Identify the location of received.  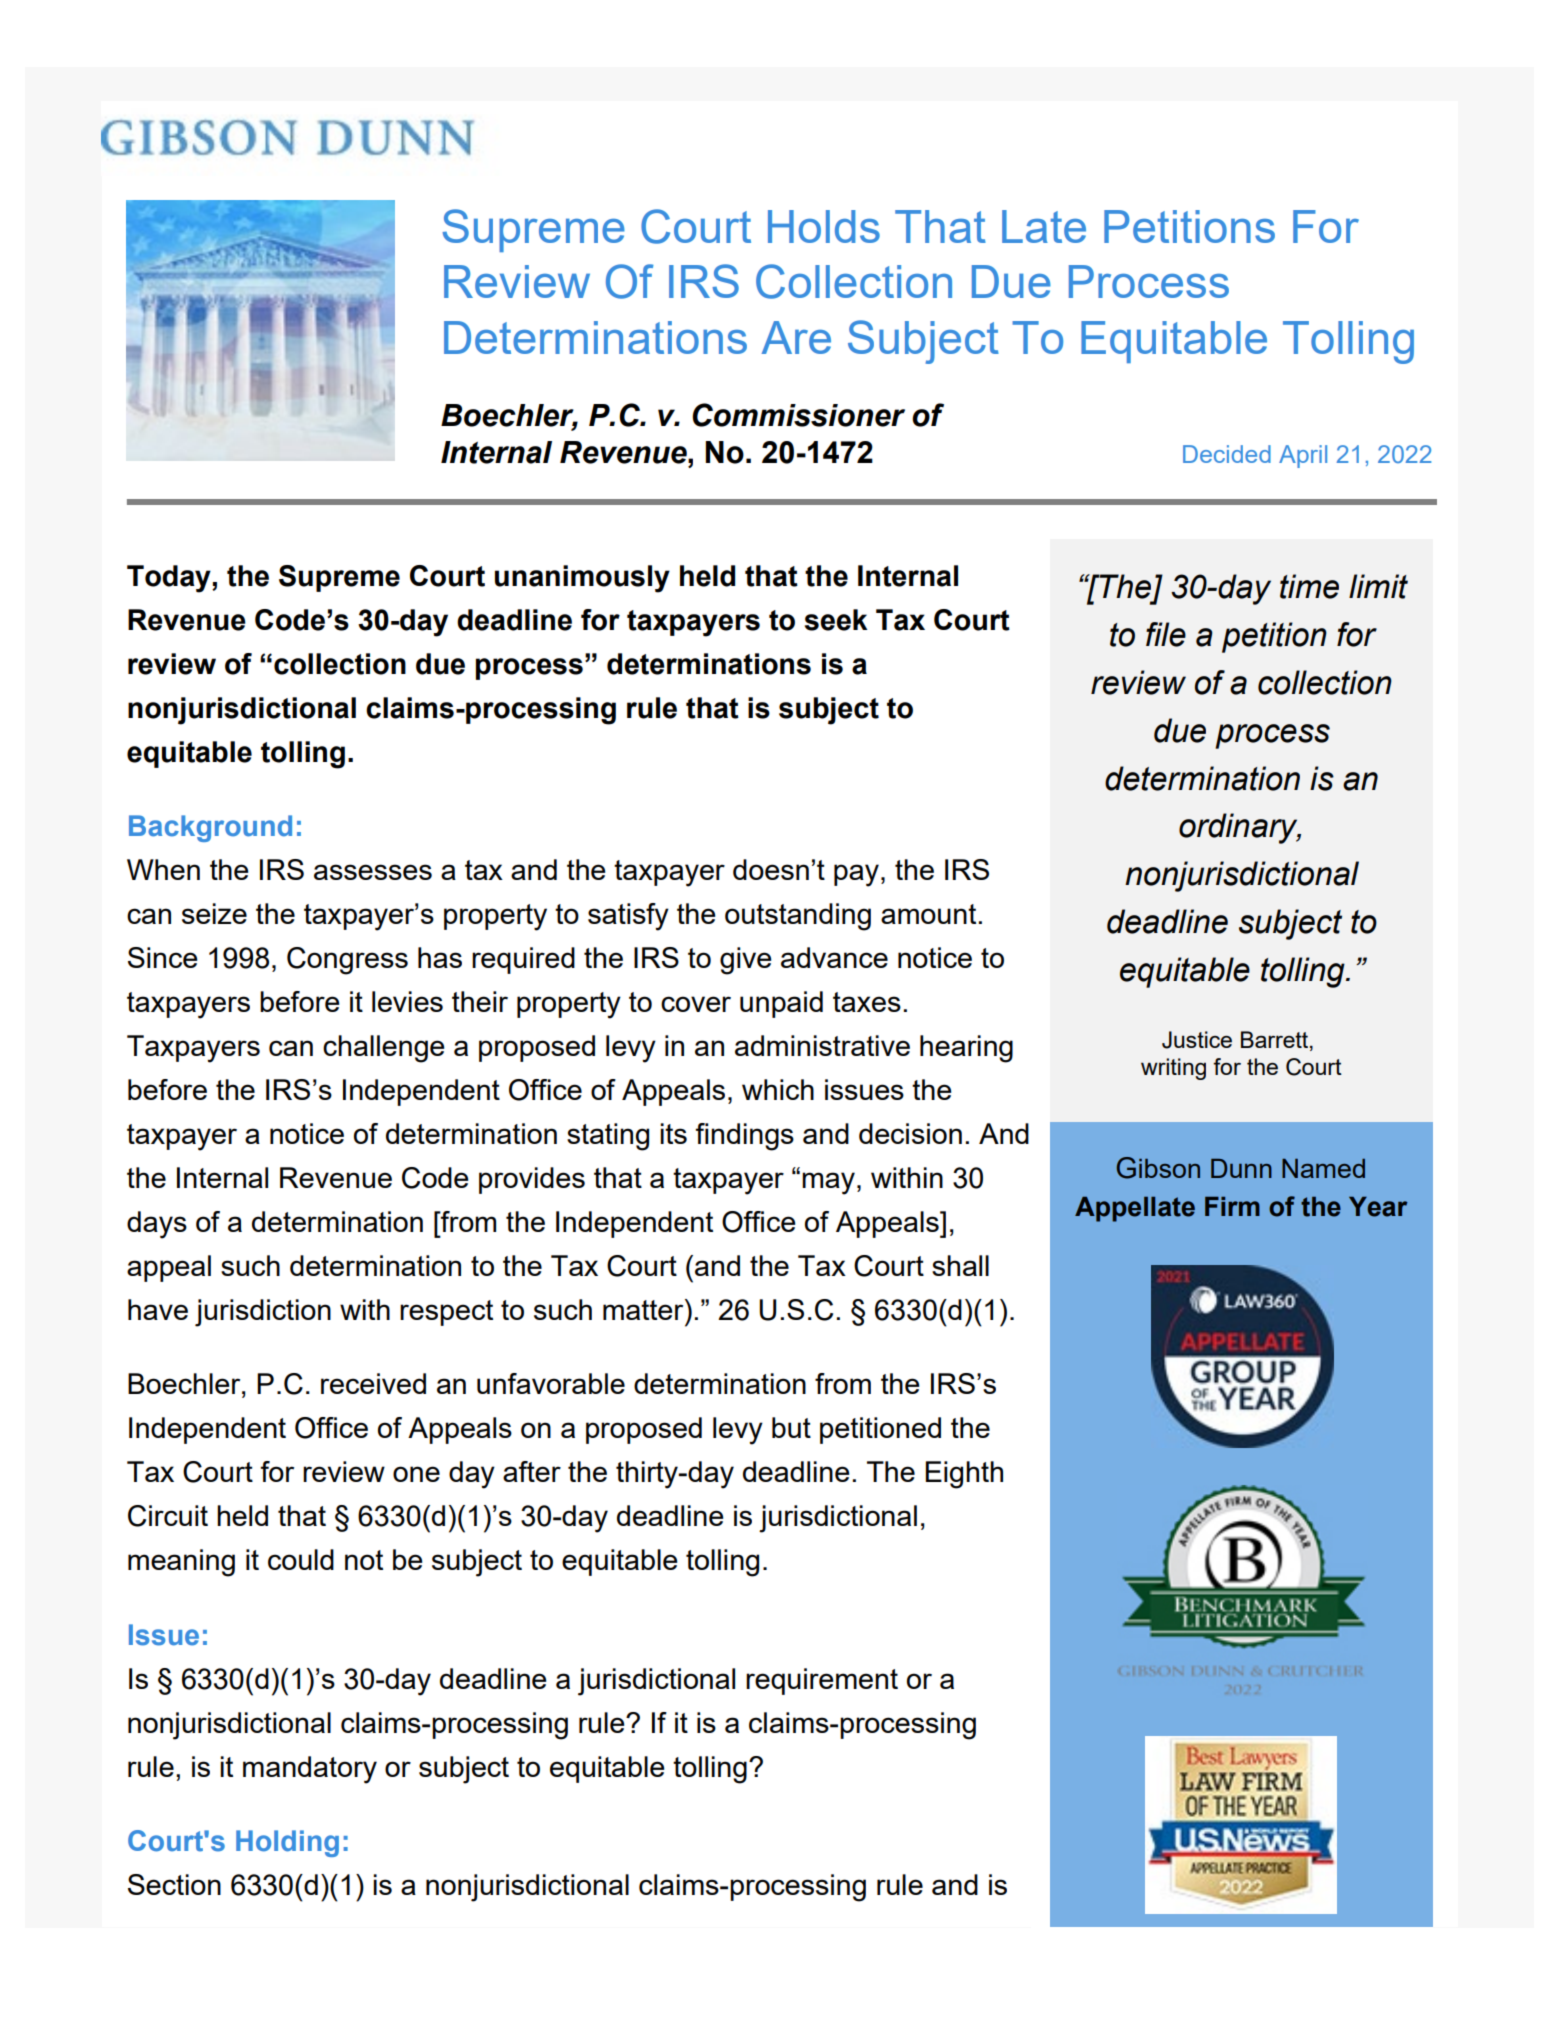
(373, 1383).
